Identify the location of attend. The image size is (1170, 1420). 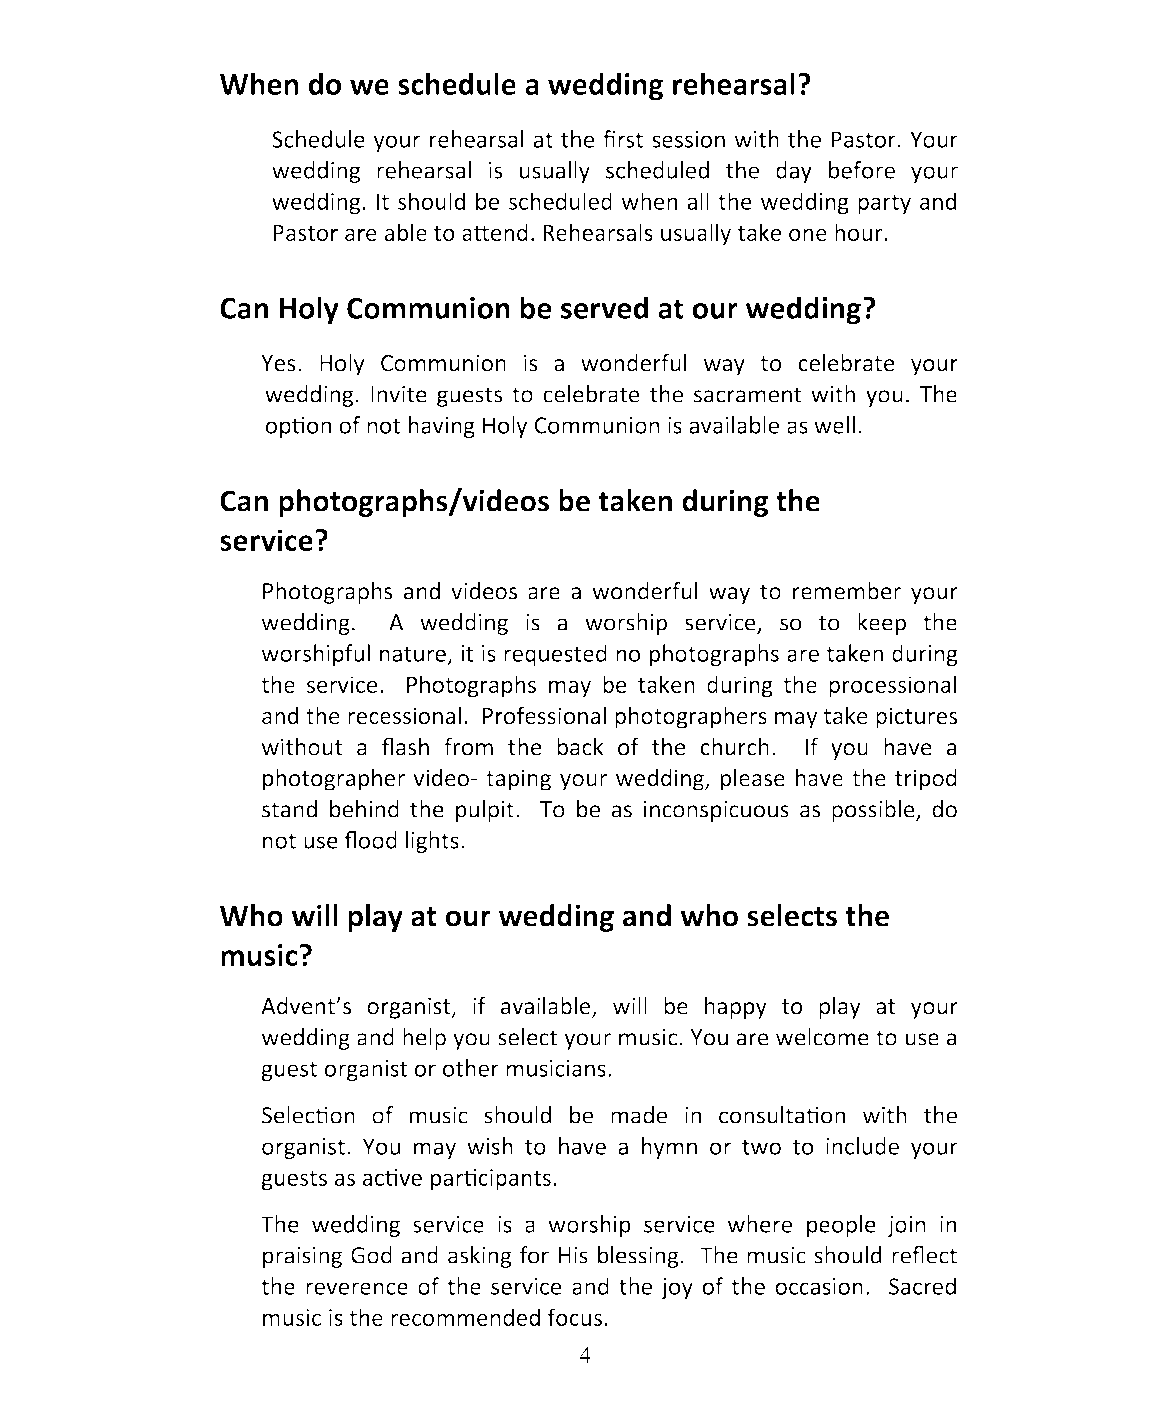
(495, 232).
